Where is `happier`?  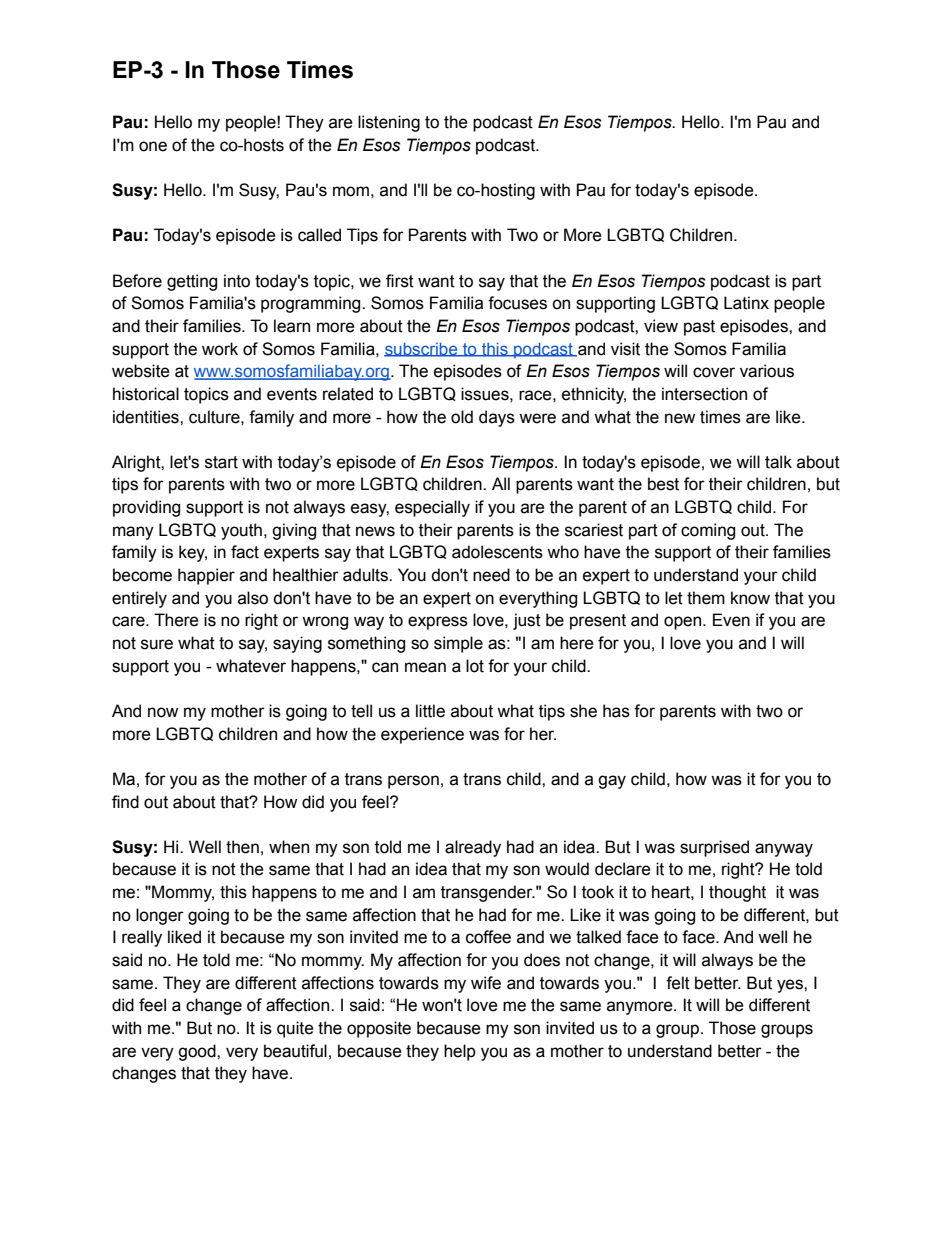
happier is located at coordinates (206, 576).
